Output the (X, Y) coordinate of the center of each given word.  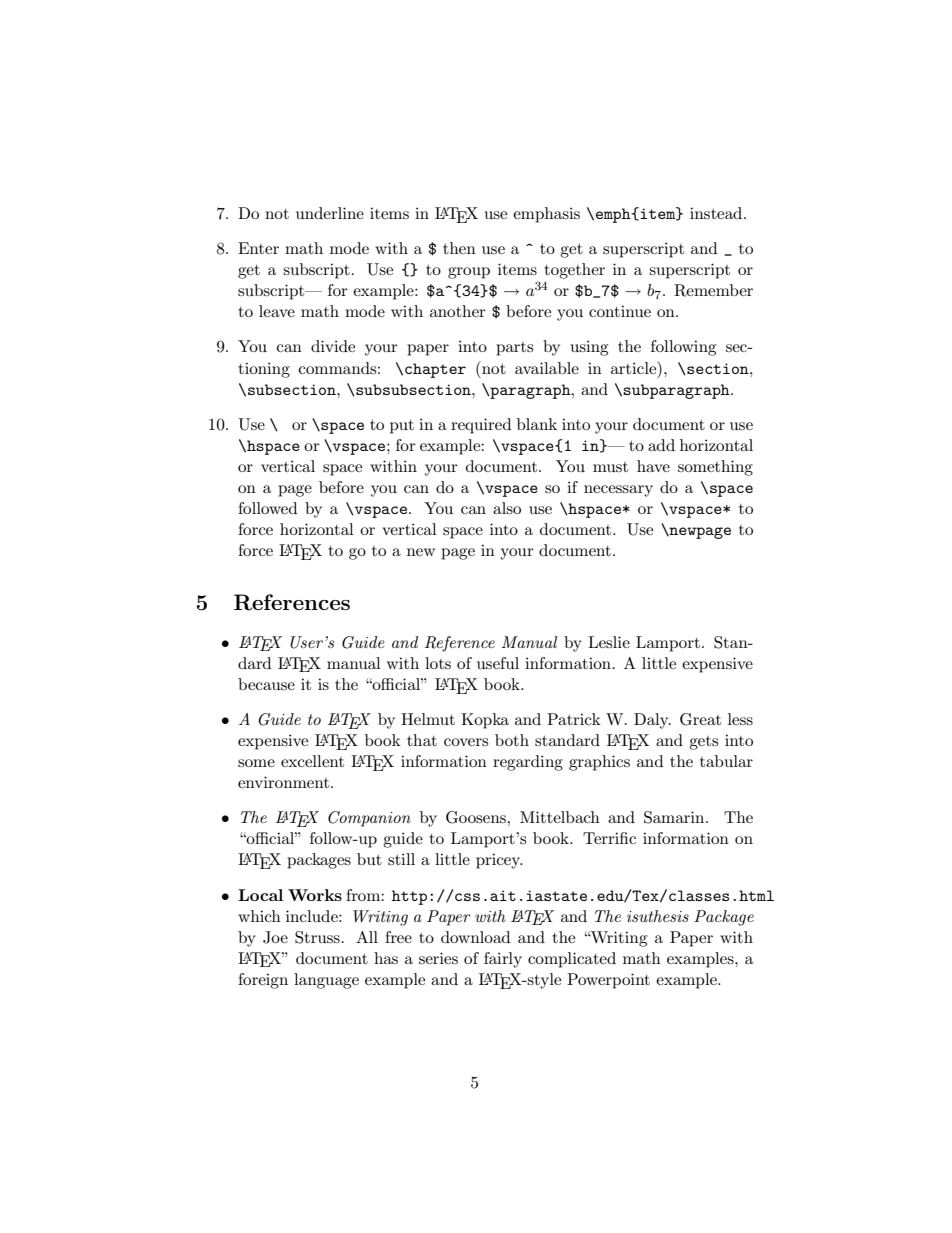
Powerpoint (608, 981)
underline (330, 213)
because (266, 684)
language (326, 981)
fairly (503, 960)
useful (498, 663)
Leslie (609, 642)
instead (717, 213)
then (459, 248)
